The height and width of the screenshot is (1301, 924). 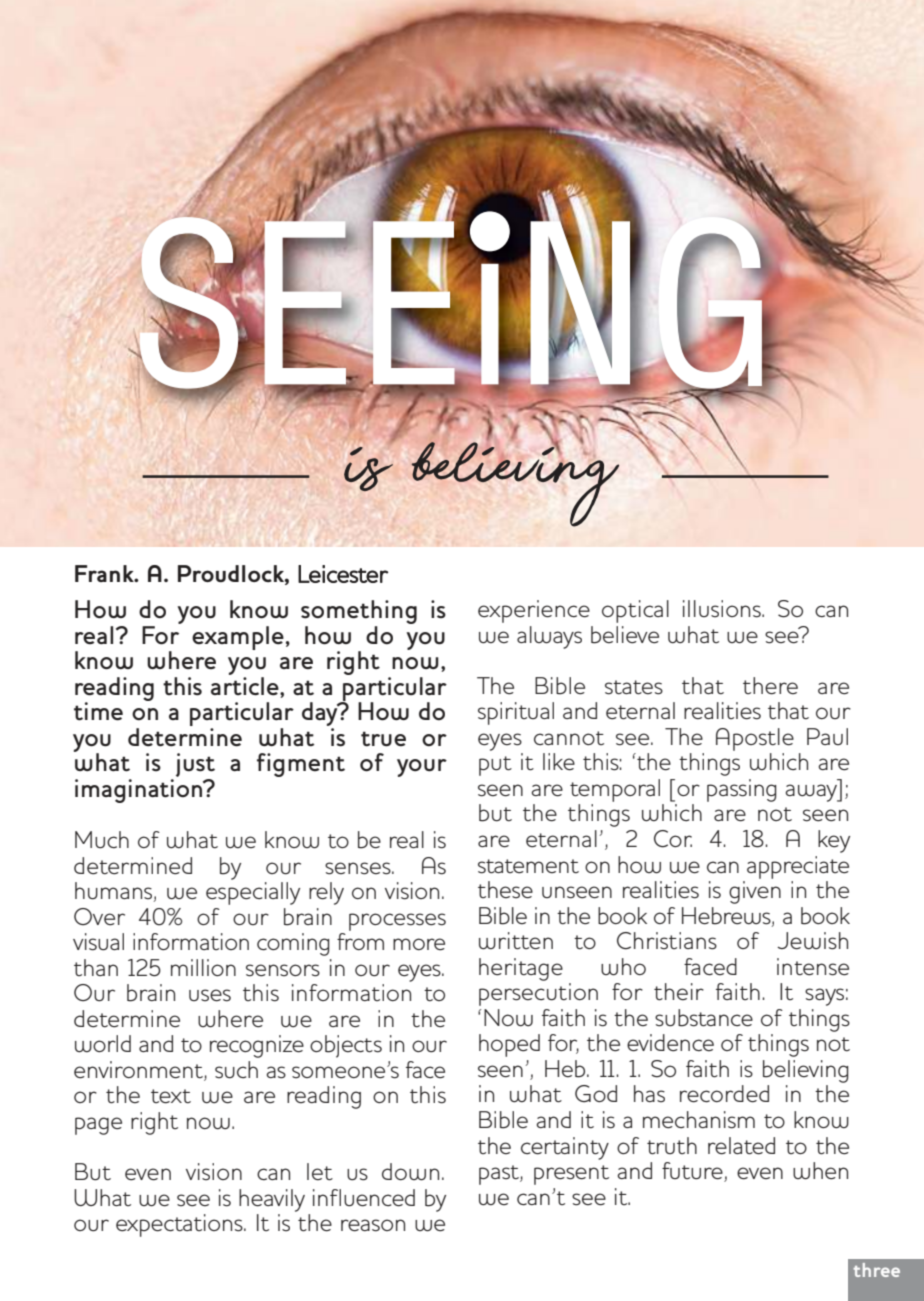 What do you see at coordinates (509, 1045) in the screenshot?
I see `hoped` at bounding box center [509, 1045].
